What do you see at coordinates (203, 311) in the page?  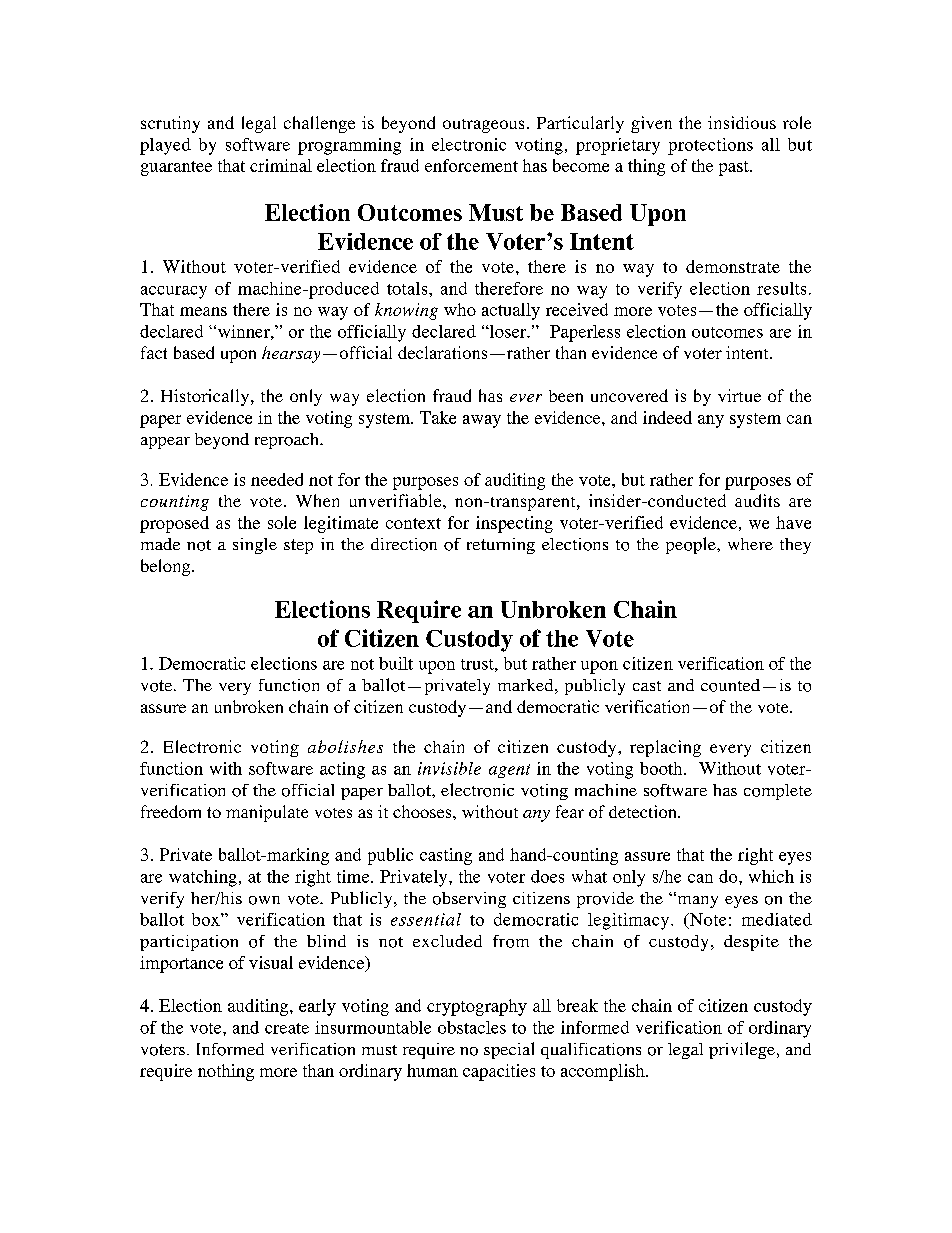 I see `means` at bounding box center [203, 311].
